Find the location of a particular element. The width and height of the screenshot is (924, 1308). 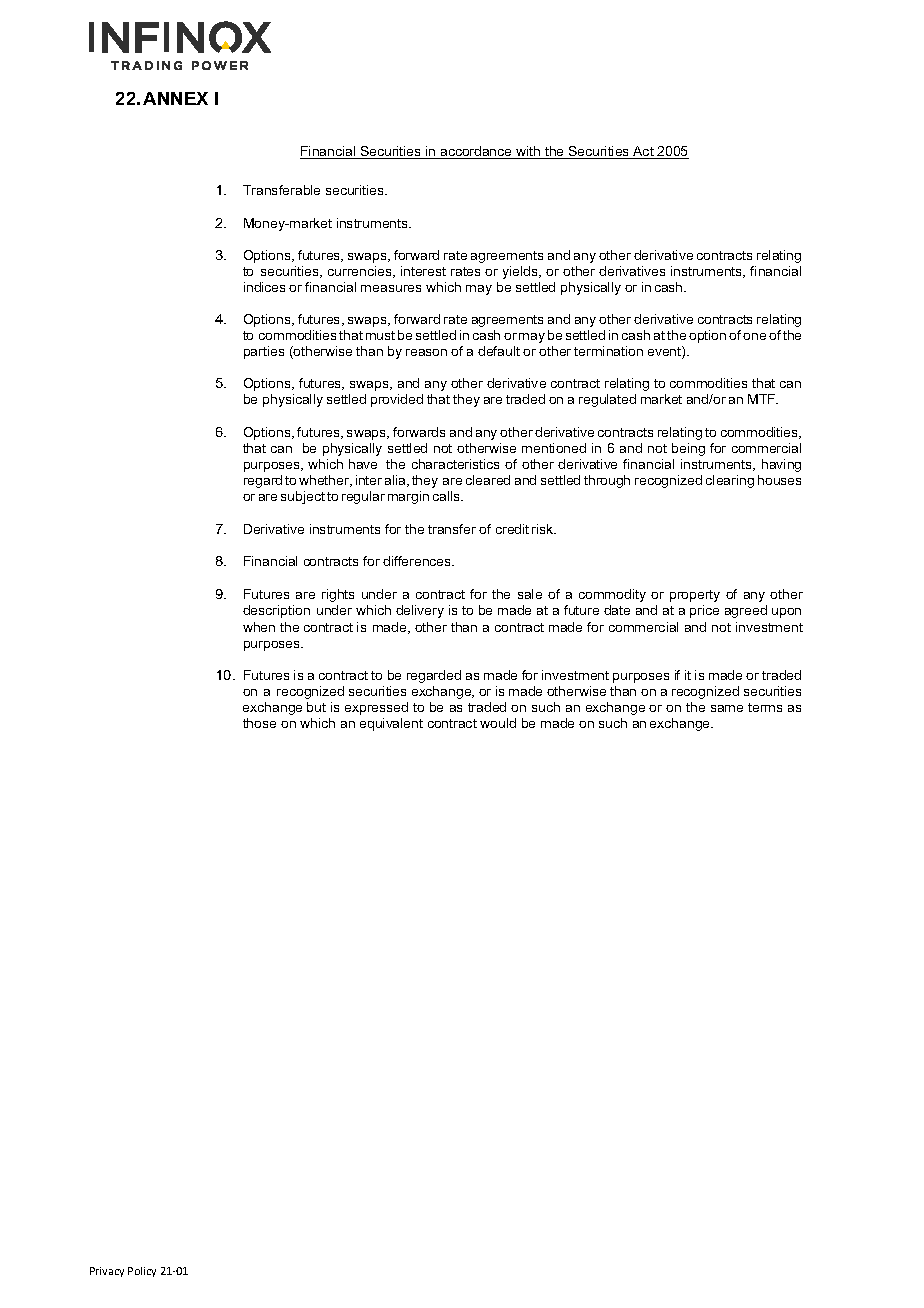

clearing is located at coordinates (730, 481).
